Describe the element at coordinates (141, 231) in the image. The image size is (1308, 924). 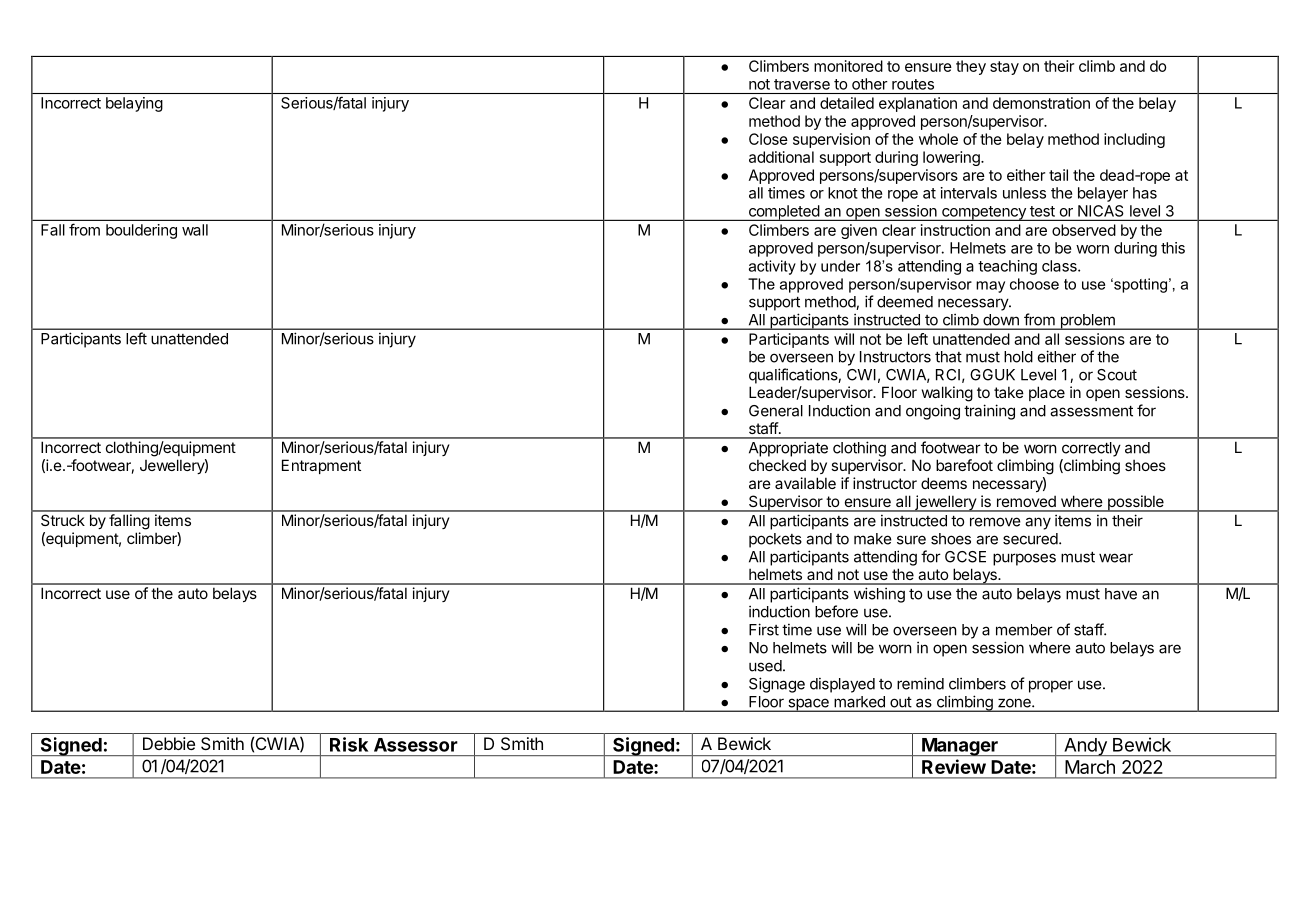
I see `bouldering` at that location.
